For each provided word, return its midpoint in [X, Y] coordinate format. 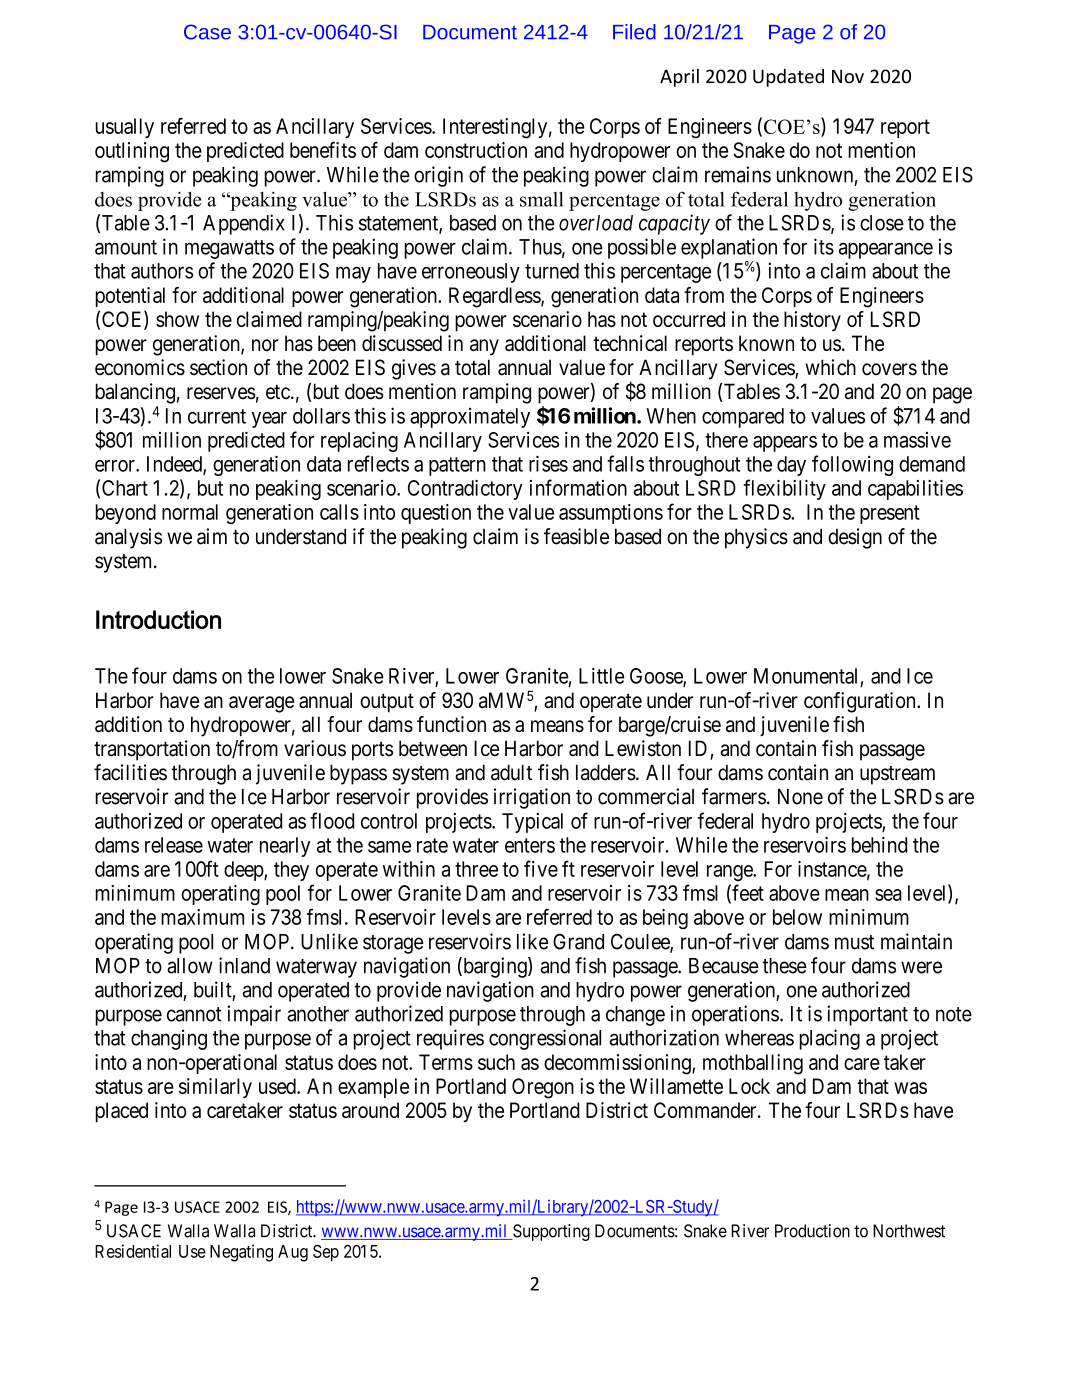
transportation [152, 750]
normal [190, 512]
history [812, 321]
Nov [848, 77]
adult [511, 772]
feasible [576, 536]
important [867, 1015]
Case [207, 32]
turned [552, 271]
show [177, 319]
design [855, 538]
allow [190, 966]
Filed [634, 32]
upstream [897, 775]
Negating [241, 1253]
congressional [545, 1039]
